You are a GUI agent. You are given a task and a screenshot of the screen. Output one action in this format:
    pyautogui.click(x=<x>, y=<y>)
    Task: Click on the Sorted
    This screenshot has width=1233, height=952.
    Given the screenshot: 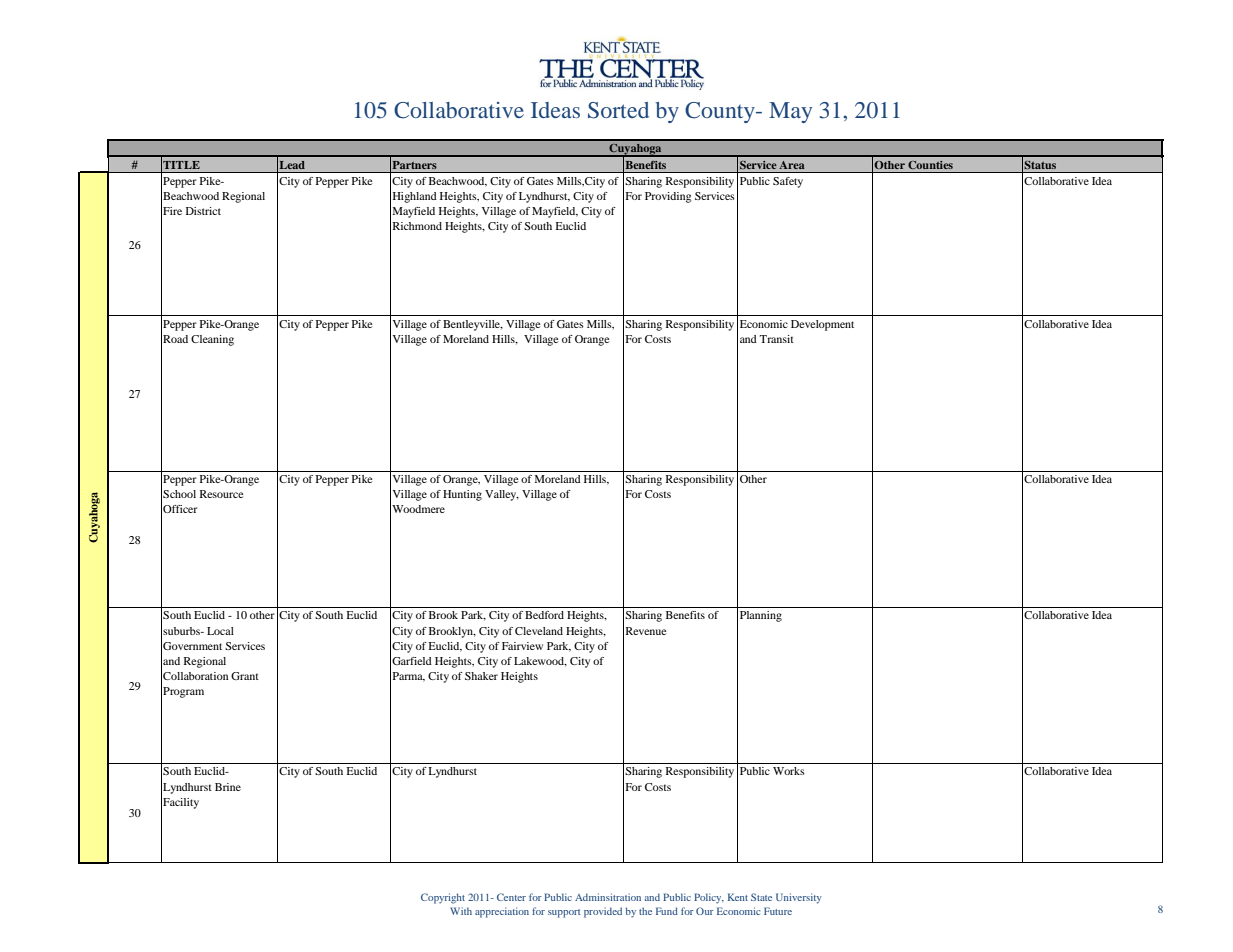 What is the action you would take?
    pyautogui.click(x=618, y=110)
